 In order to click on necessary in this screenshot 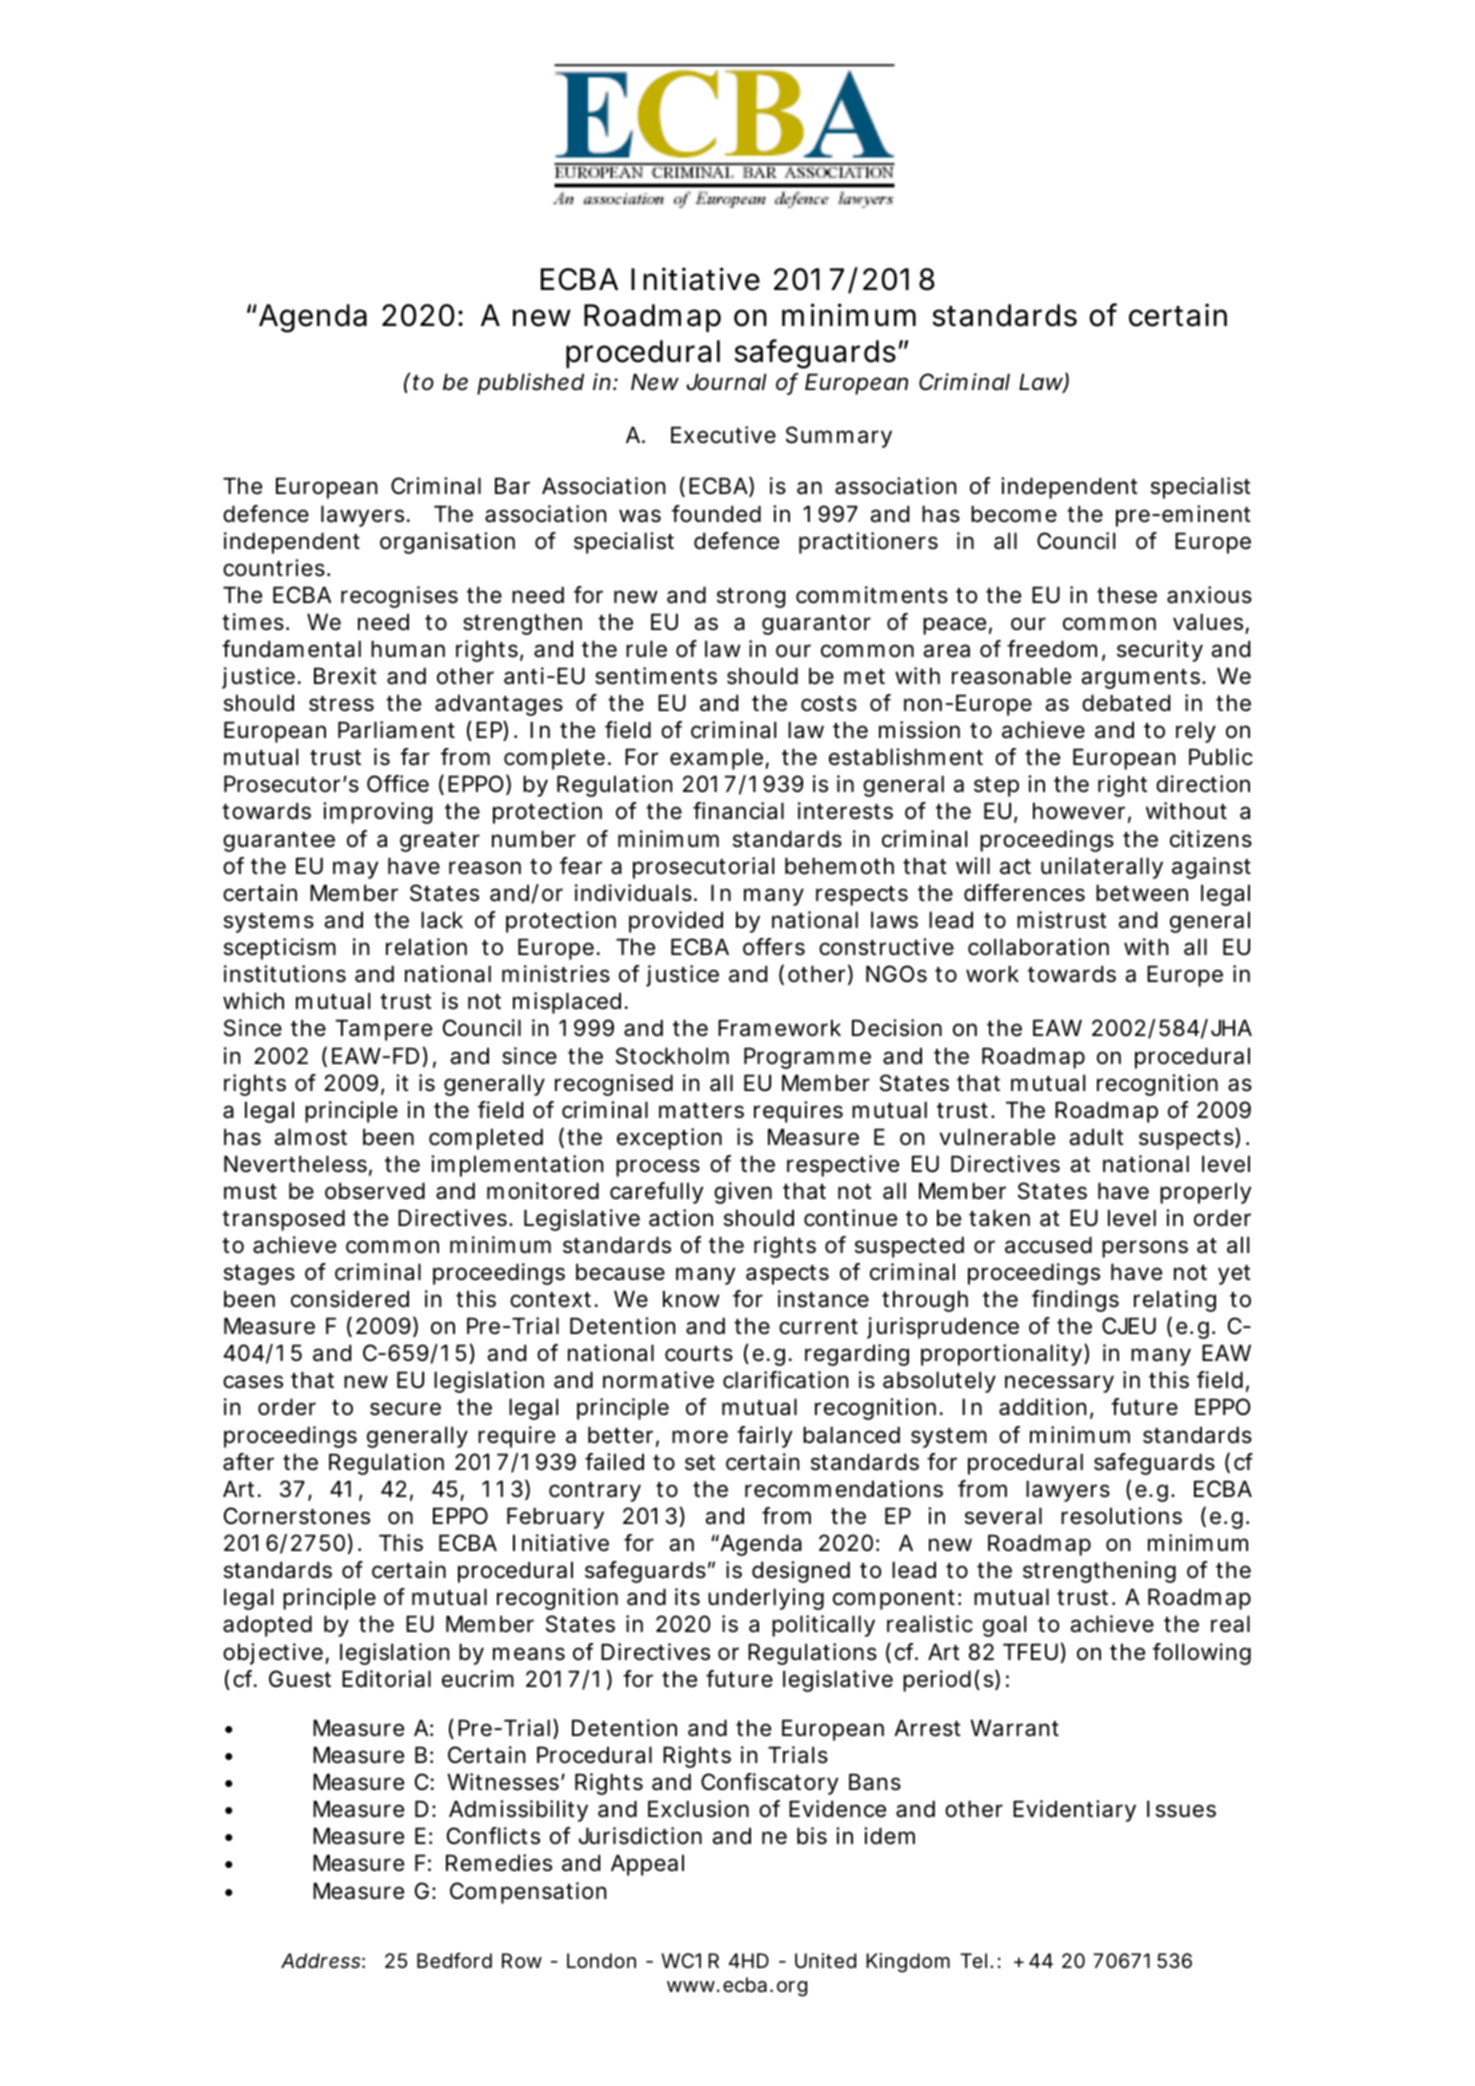, I will do `click(1059, 1384)`.
